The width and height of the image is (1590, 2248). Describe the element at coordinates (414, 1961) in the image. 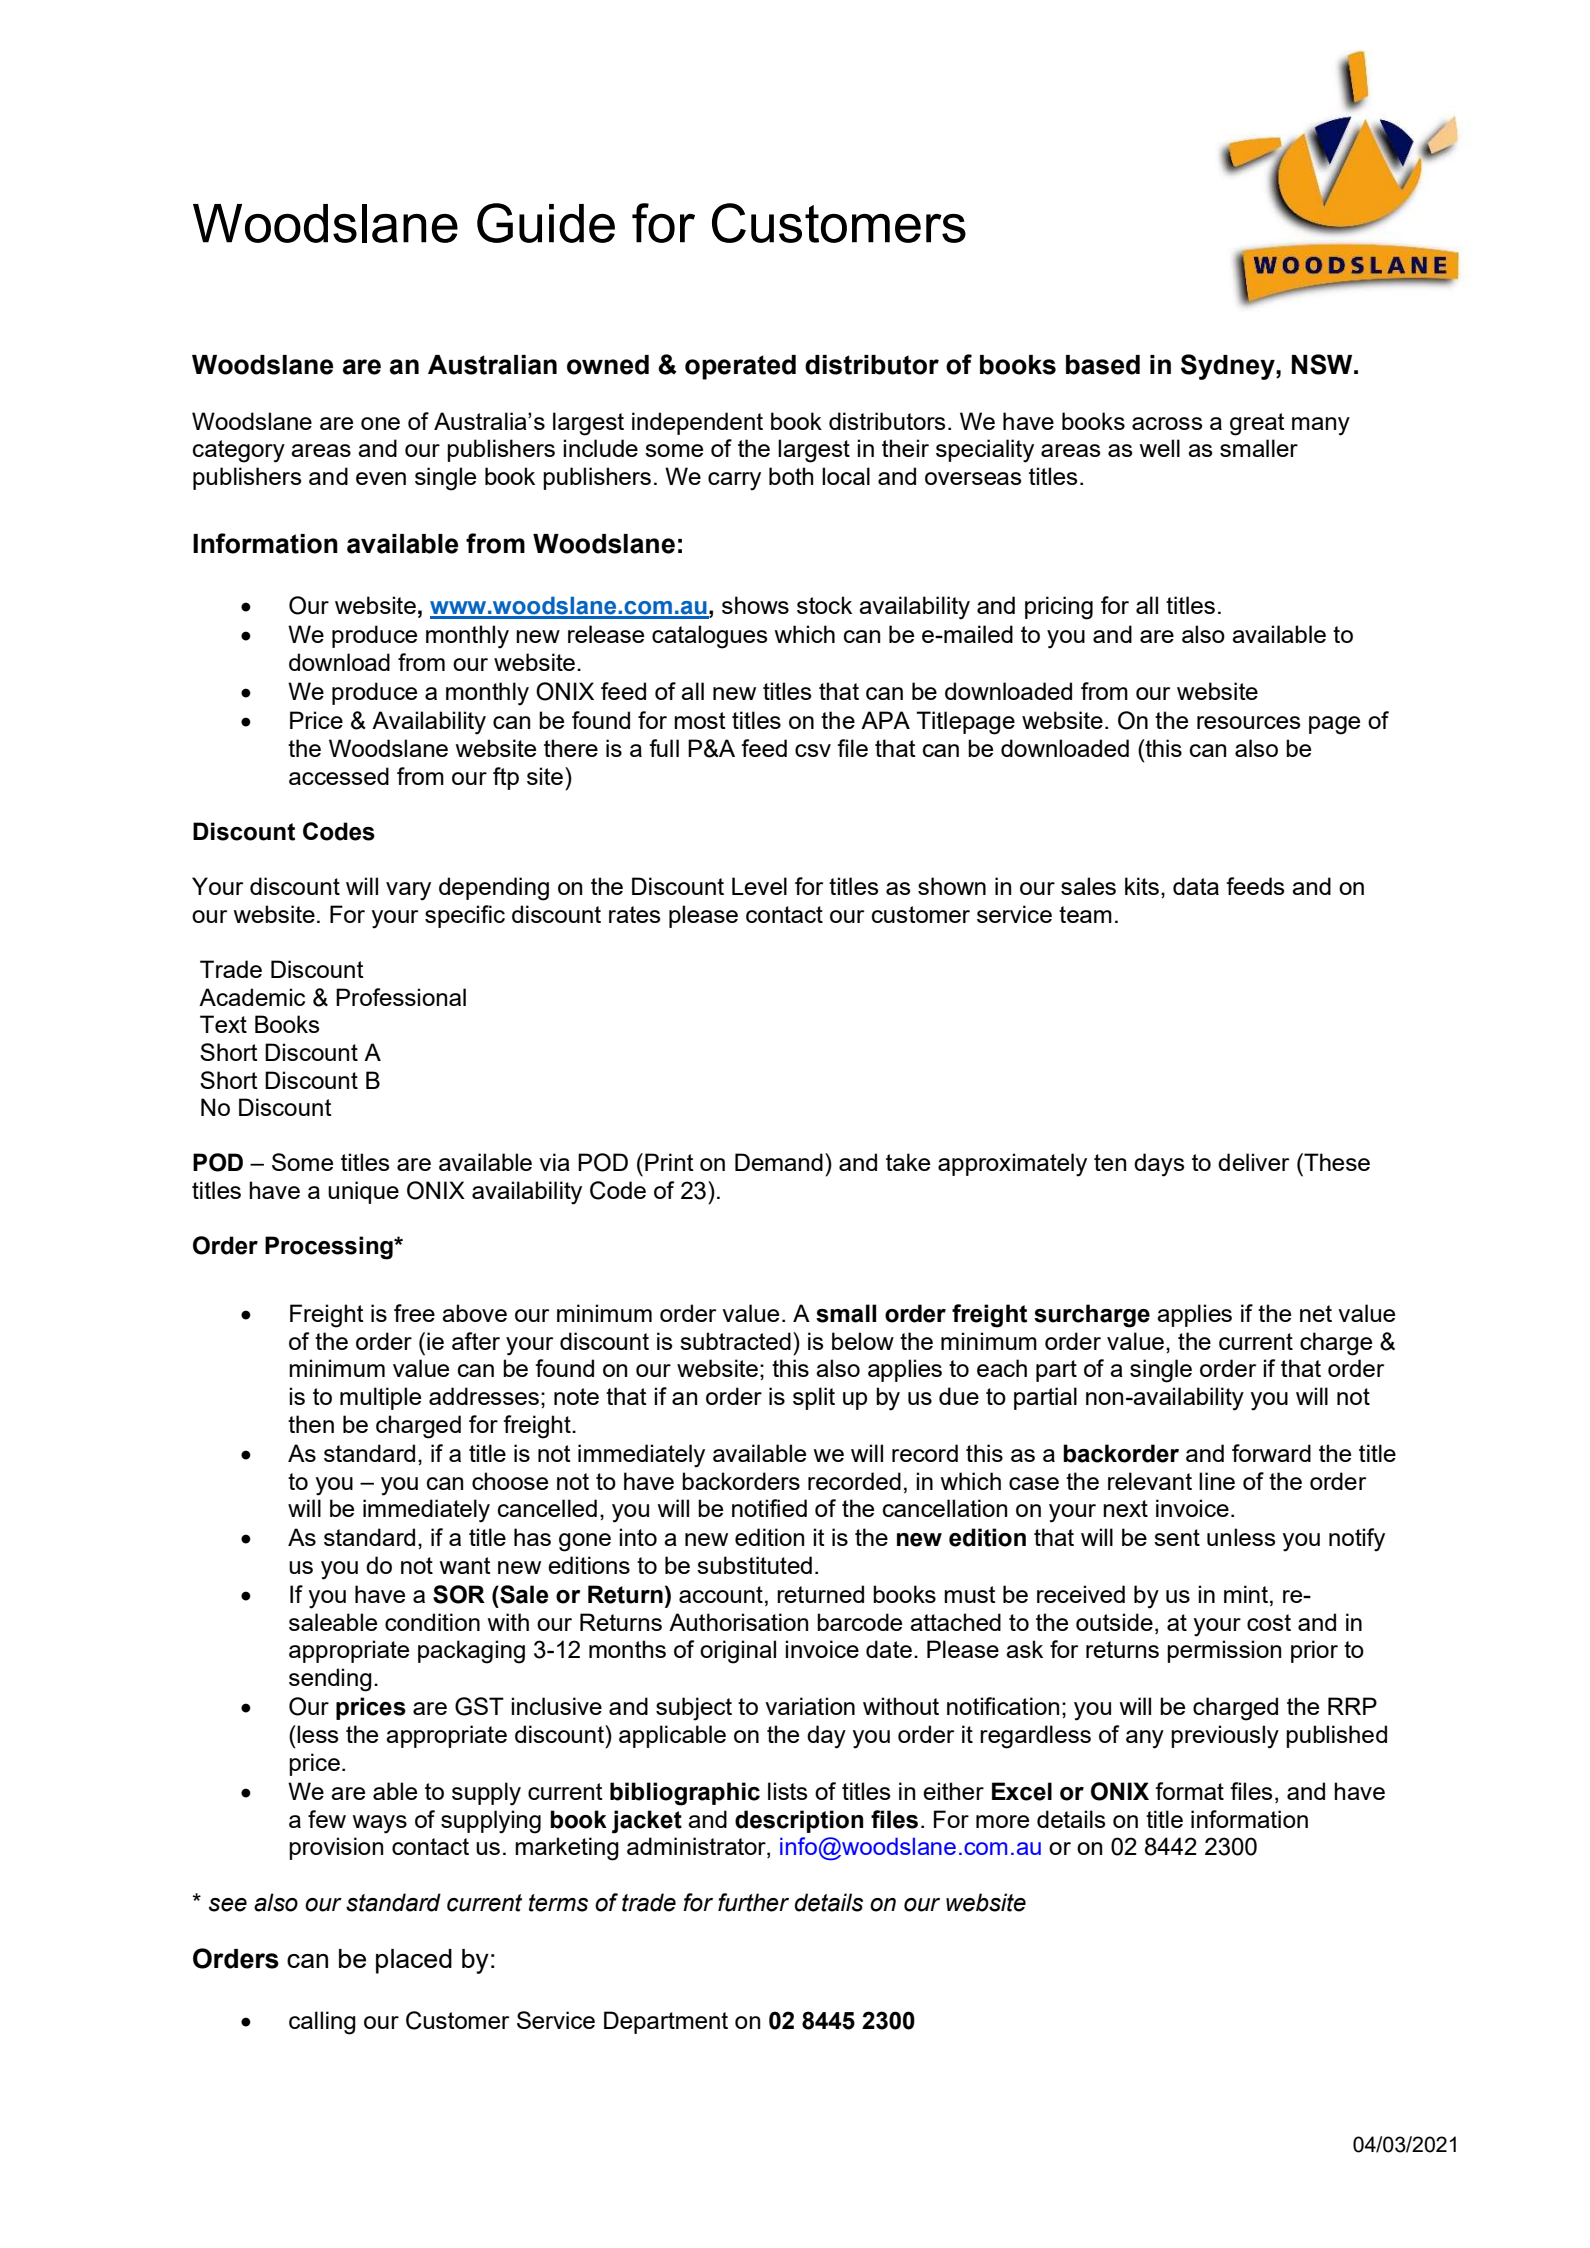

I see `placed` at that location.
